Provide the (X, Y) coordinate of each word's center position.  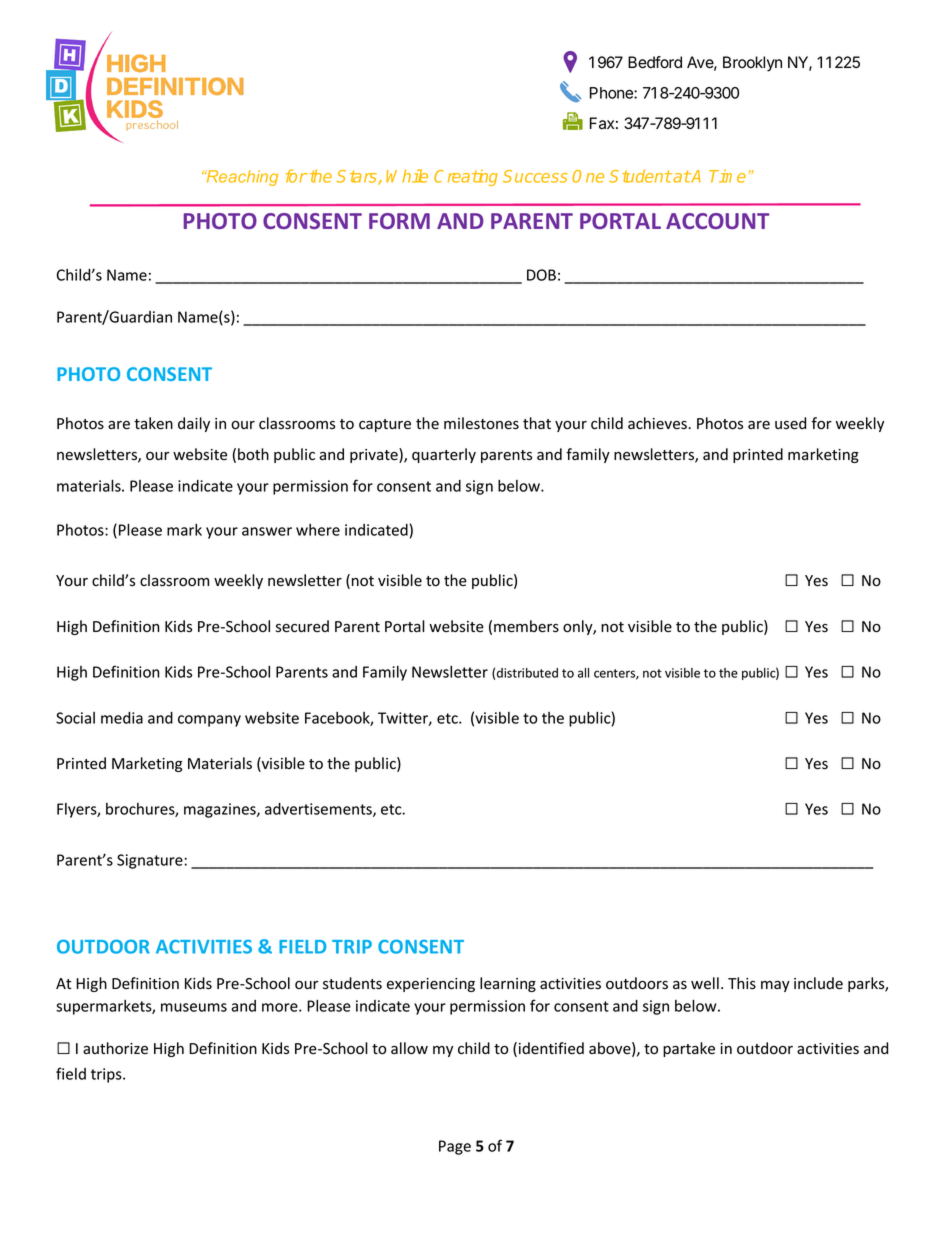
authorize (115, 1048)
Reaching (241, 178)
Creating (466, 178)
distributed (527, 673)
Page (455, 1147)
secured (302, 626)
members (526, 626)
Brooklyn (752, 64)
